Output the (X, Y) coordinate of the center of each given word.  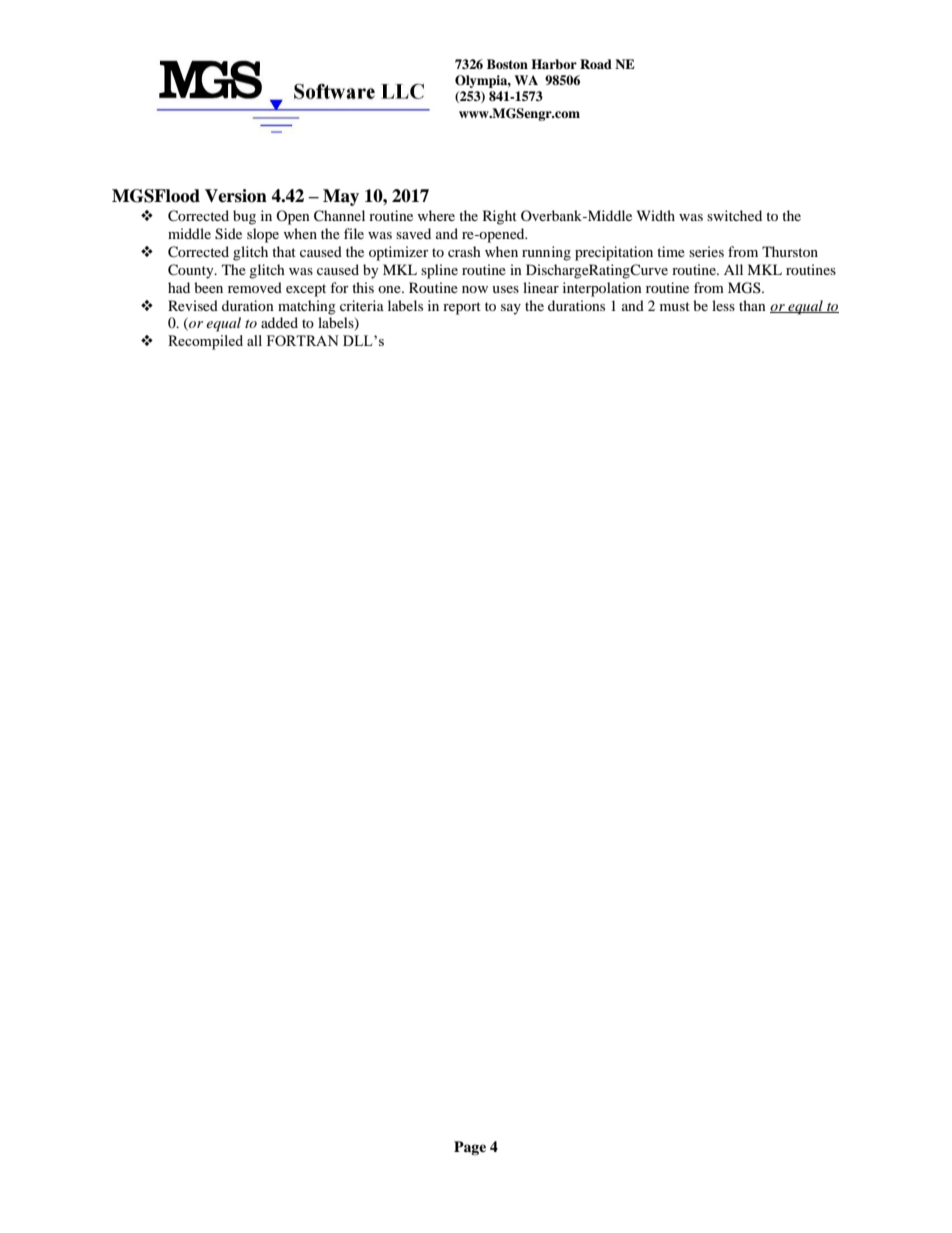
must (675, 306)
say (511, 309)
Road (596, 64)
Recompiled (205, 342)
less (723, 305)
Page (470, 1148)
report (462, 308)
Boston (507, 64)
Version (236, 196)
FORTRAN (303, 340)
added (279, 322)
